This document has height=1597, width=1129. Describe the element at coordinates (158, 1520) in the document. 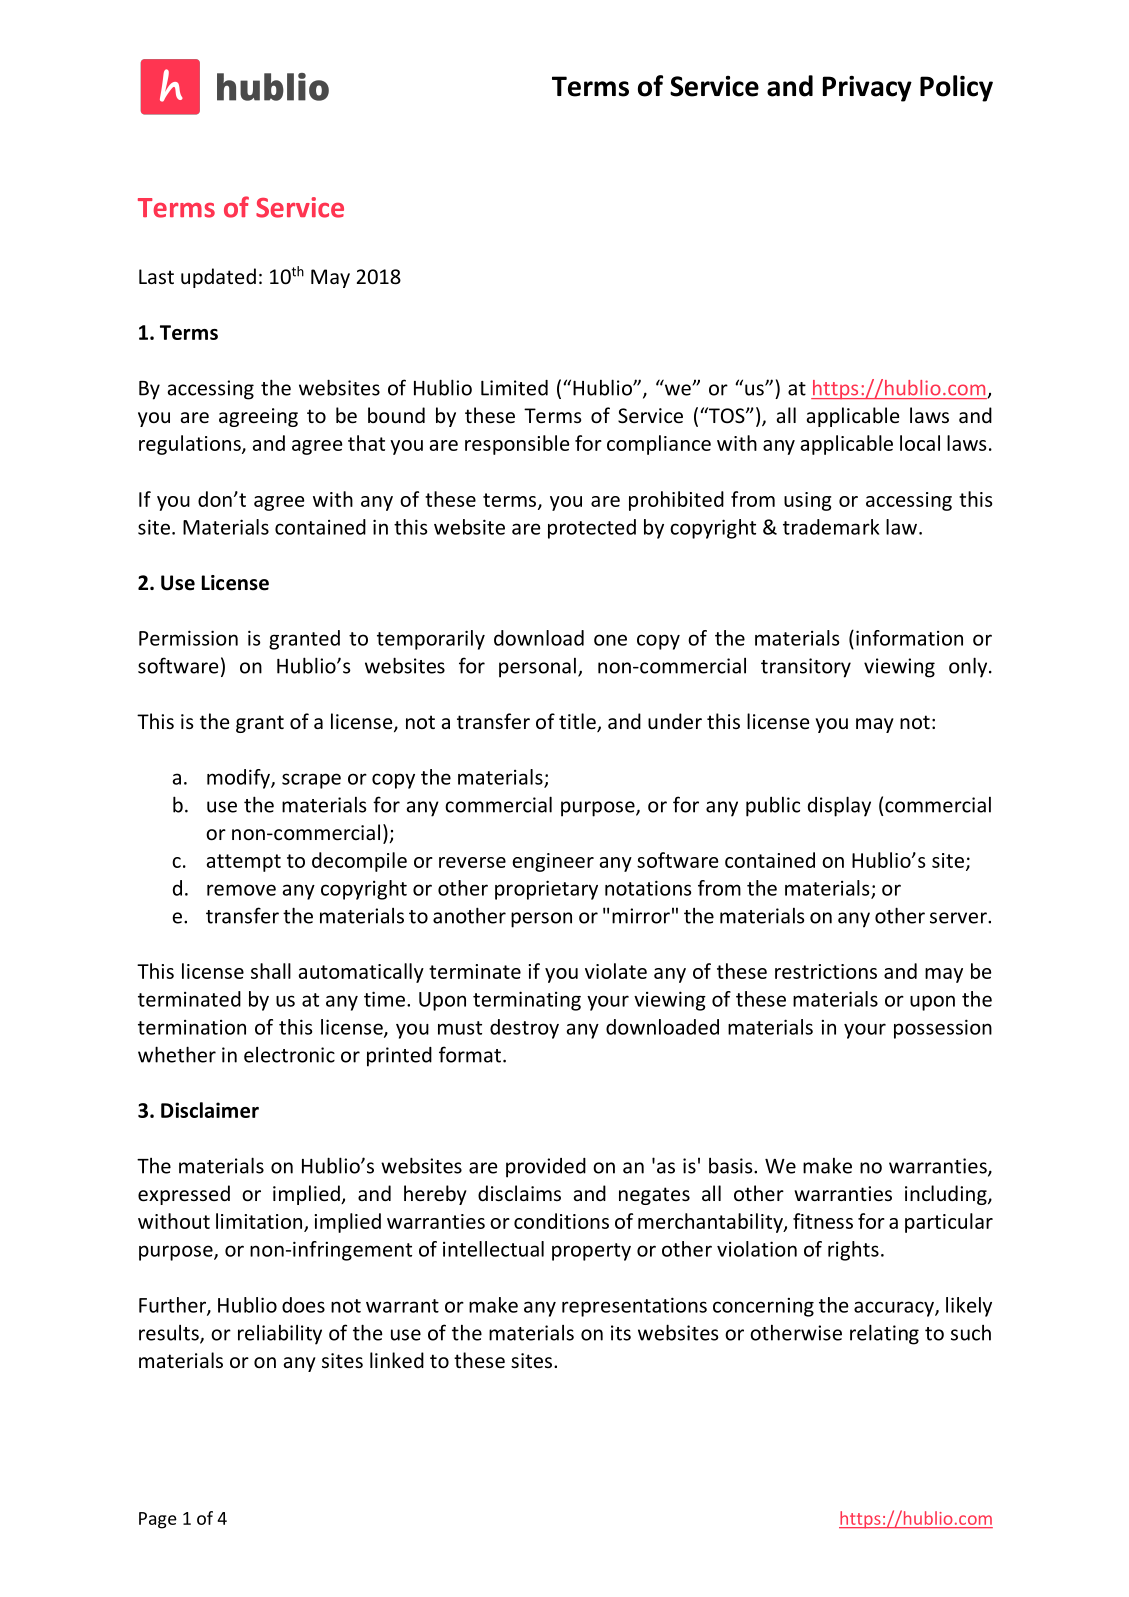

I see `Page` at that location.
